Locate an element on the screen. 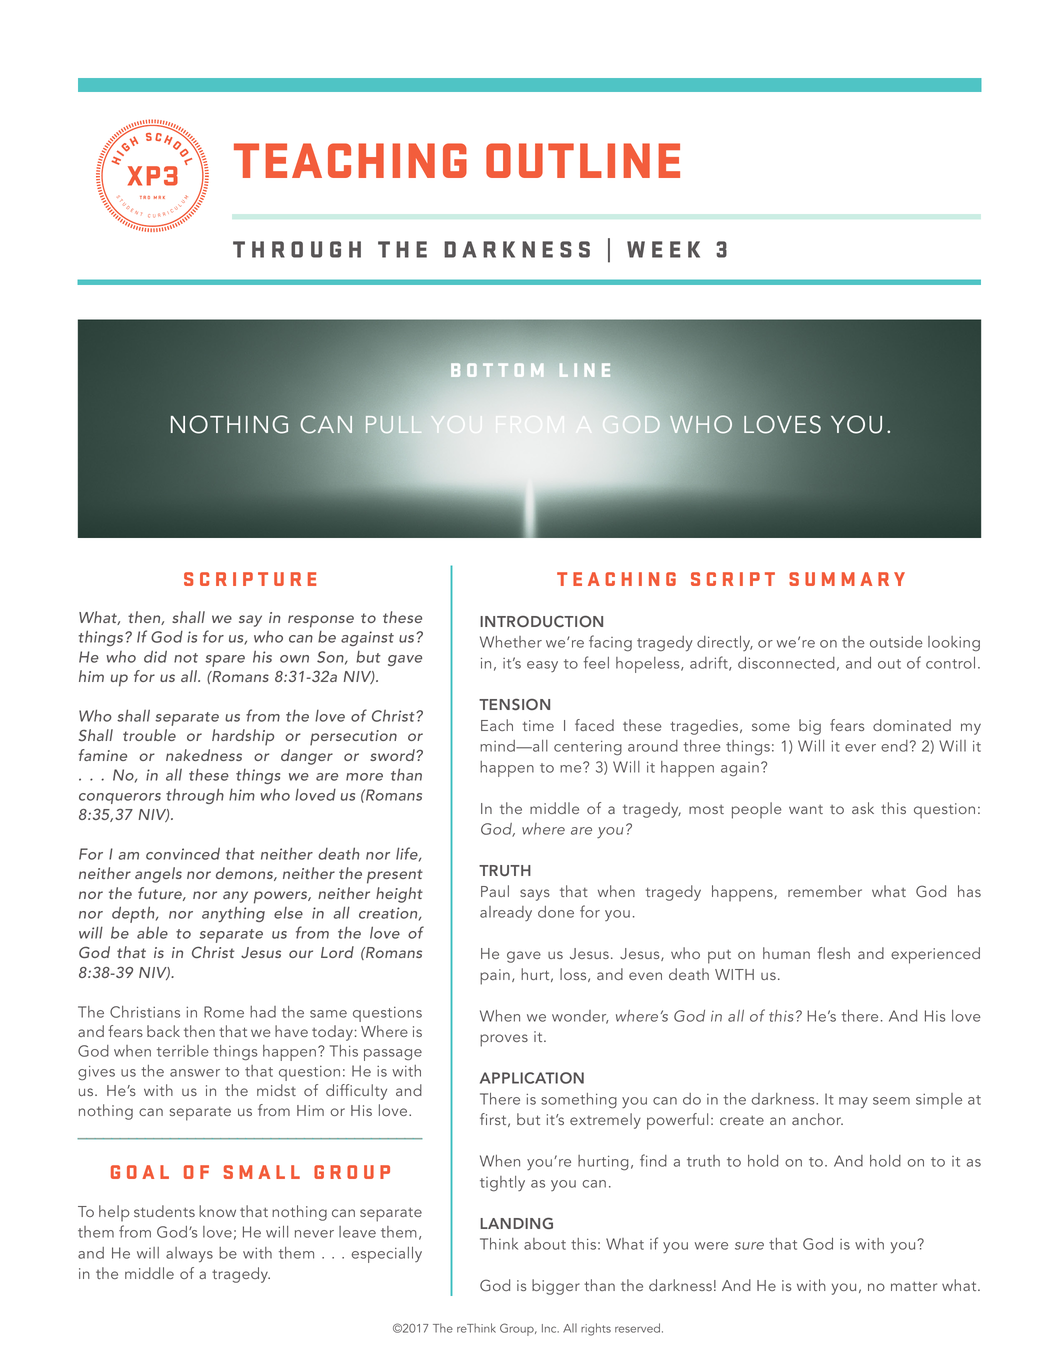  BOTTOM is located at coordinates (497, 370).
